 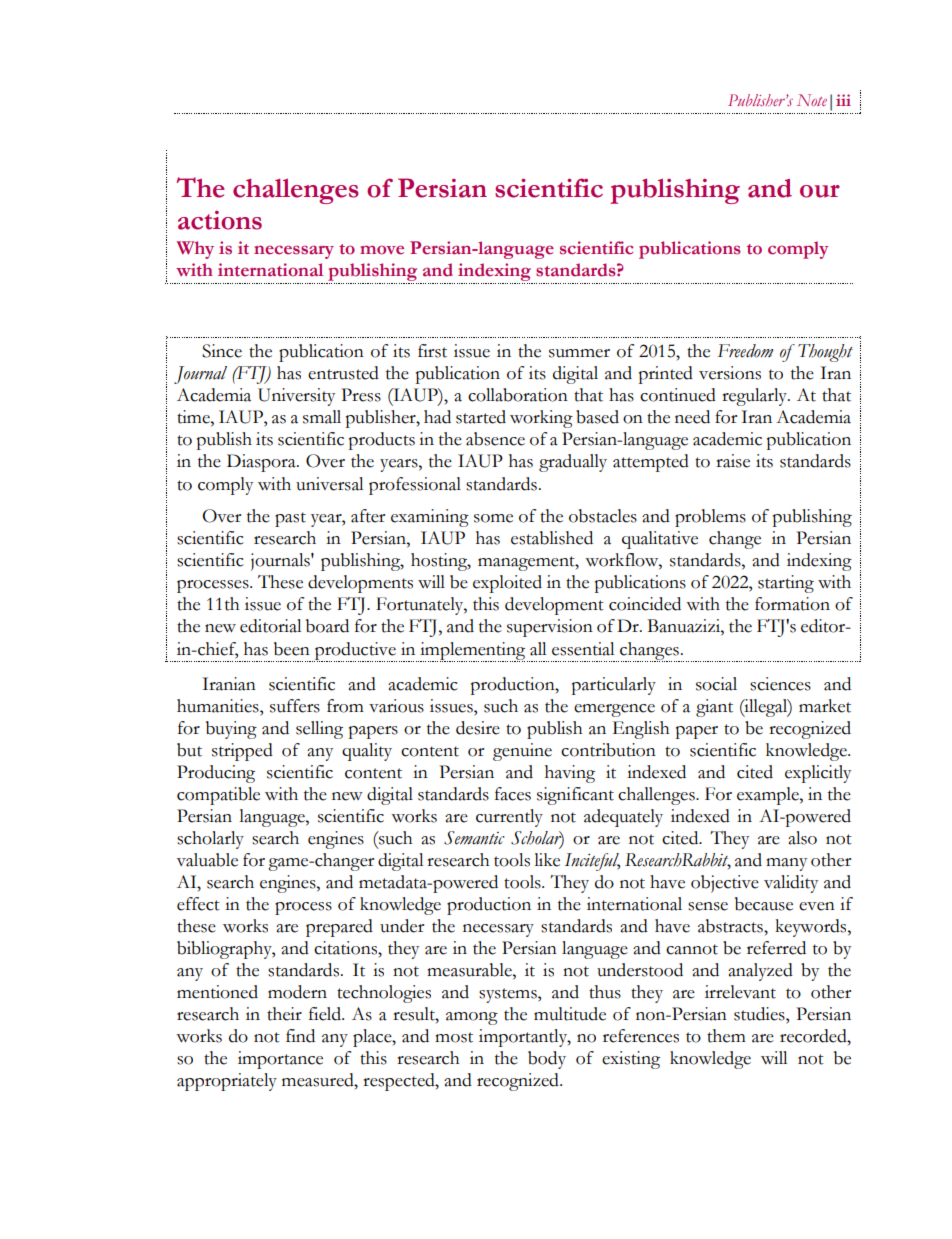 What do you see at coordinates (218, 796) in the screenshot?
I see `compatible` at bounding box center [218, 796].
